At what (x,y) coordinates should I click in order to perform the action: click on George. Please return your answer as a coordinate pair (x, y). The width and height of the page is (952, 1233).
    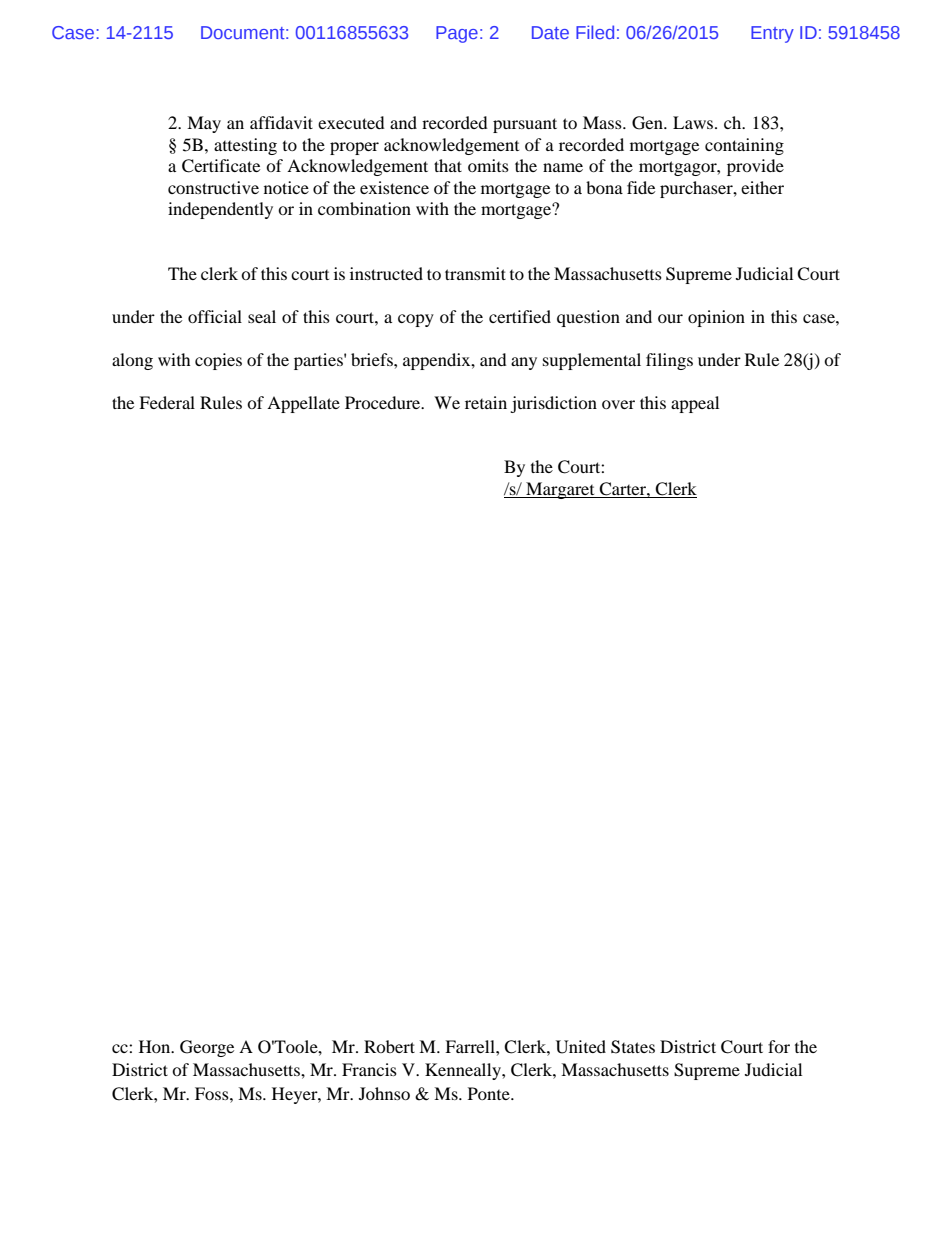
    Looking at the image, I should click on (207, 1048).
